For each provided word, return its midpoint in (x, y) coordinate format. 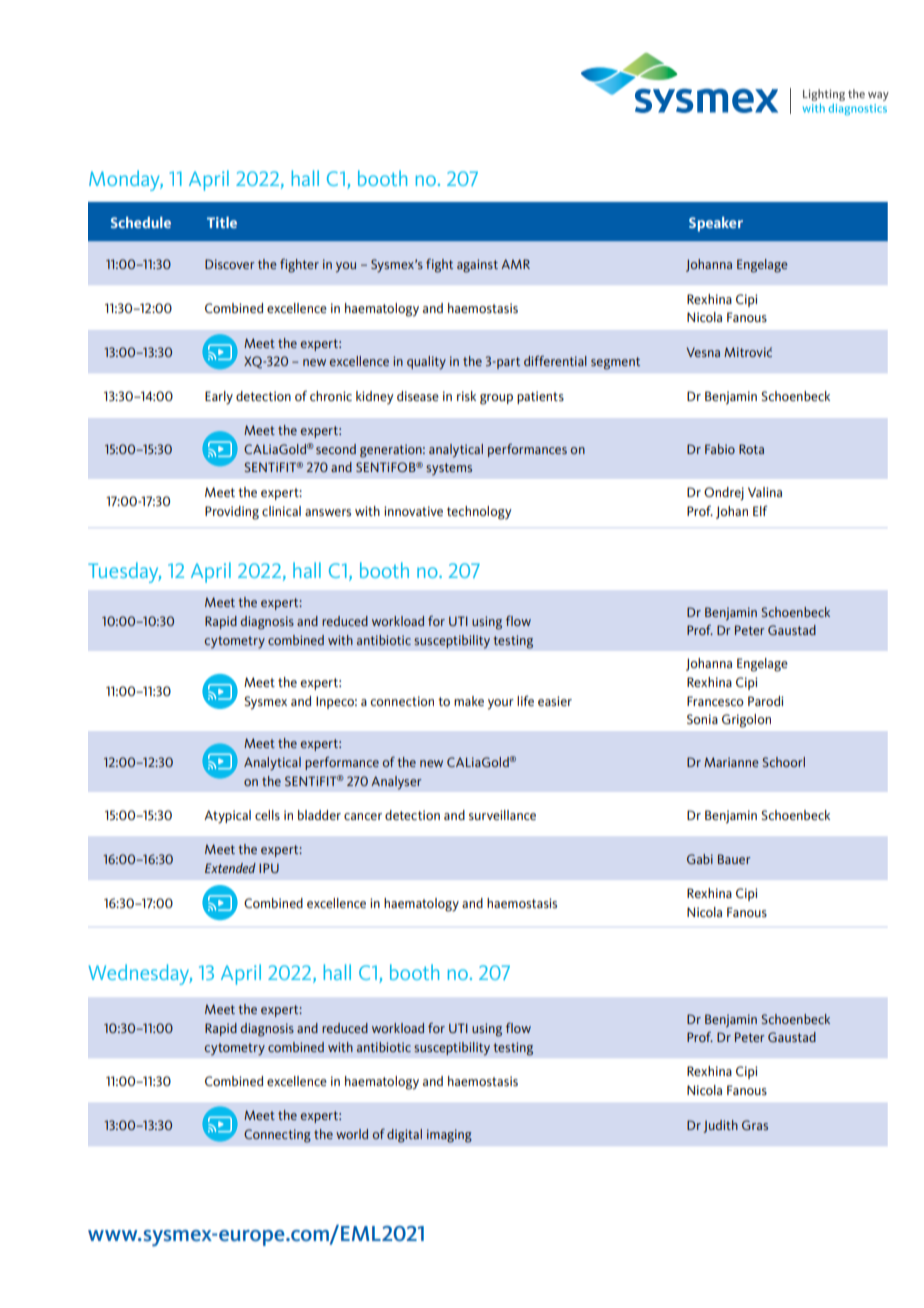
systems (449, 469)
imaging (449, 1136)
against (477, 266)
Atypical (227, 817)
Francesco (715, 701)
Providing (232, 513)
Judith (721, 1126)
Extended (230, 868)
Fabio (720, 449)
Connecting (277, 1136)
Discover (230, 264)
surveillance (502, 815)
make (469, 701)
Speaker (716, 224)
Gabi (700, 859)
